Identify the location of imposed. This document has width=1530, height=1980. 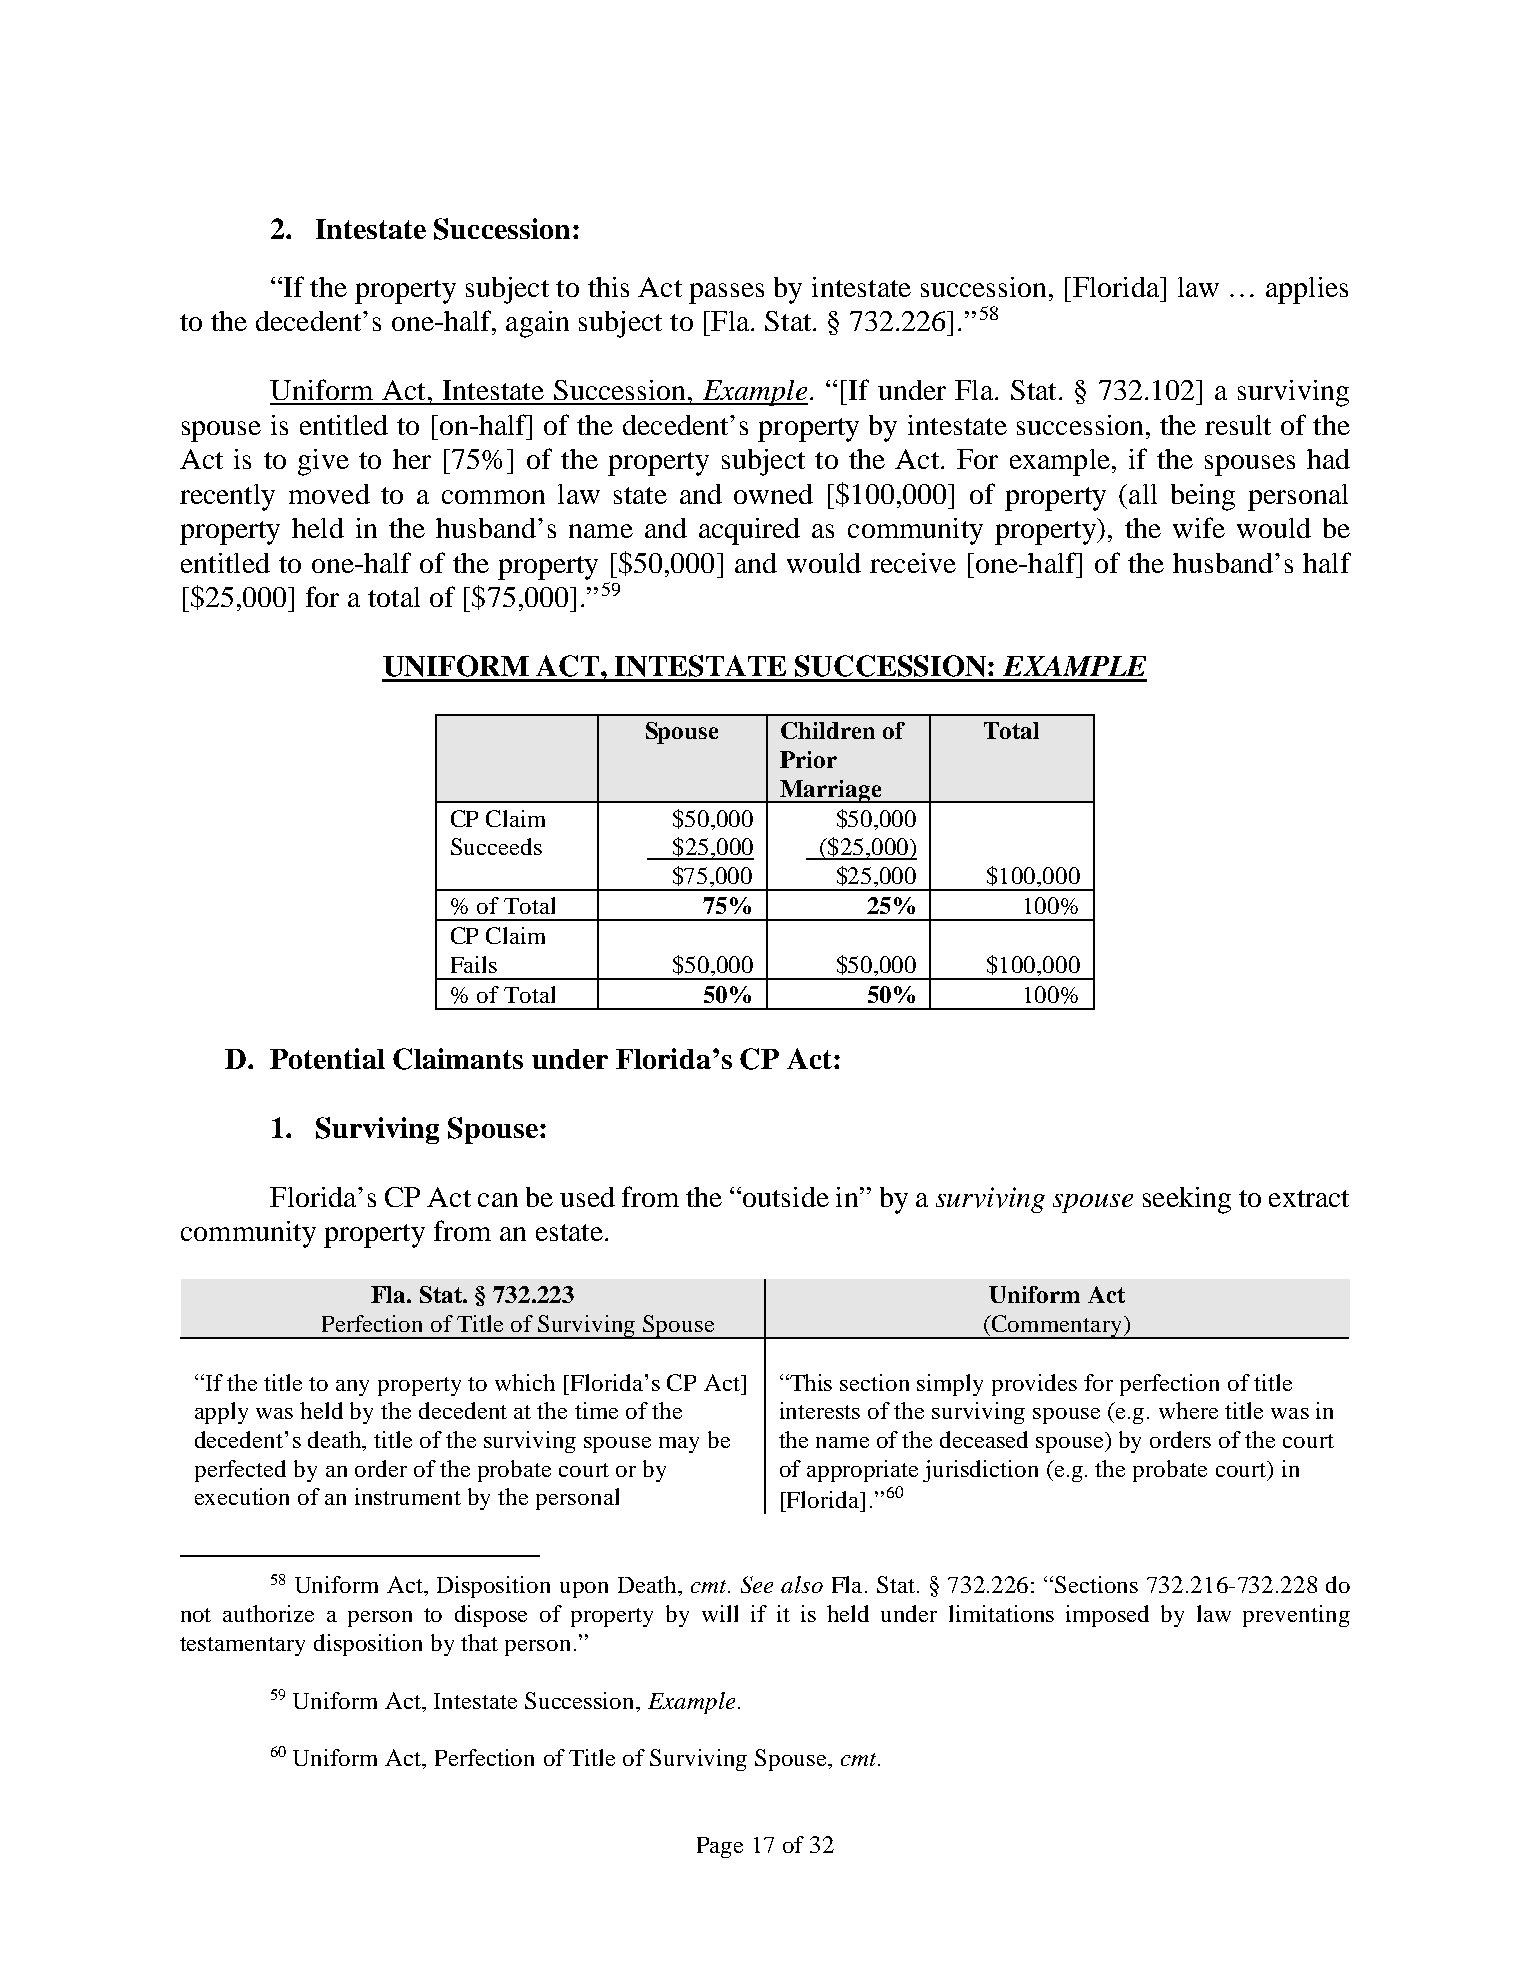
(1107, 1616).
